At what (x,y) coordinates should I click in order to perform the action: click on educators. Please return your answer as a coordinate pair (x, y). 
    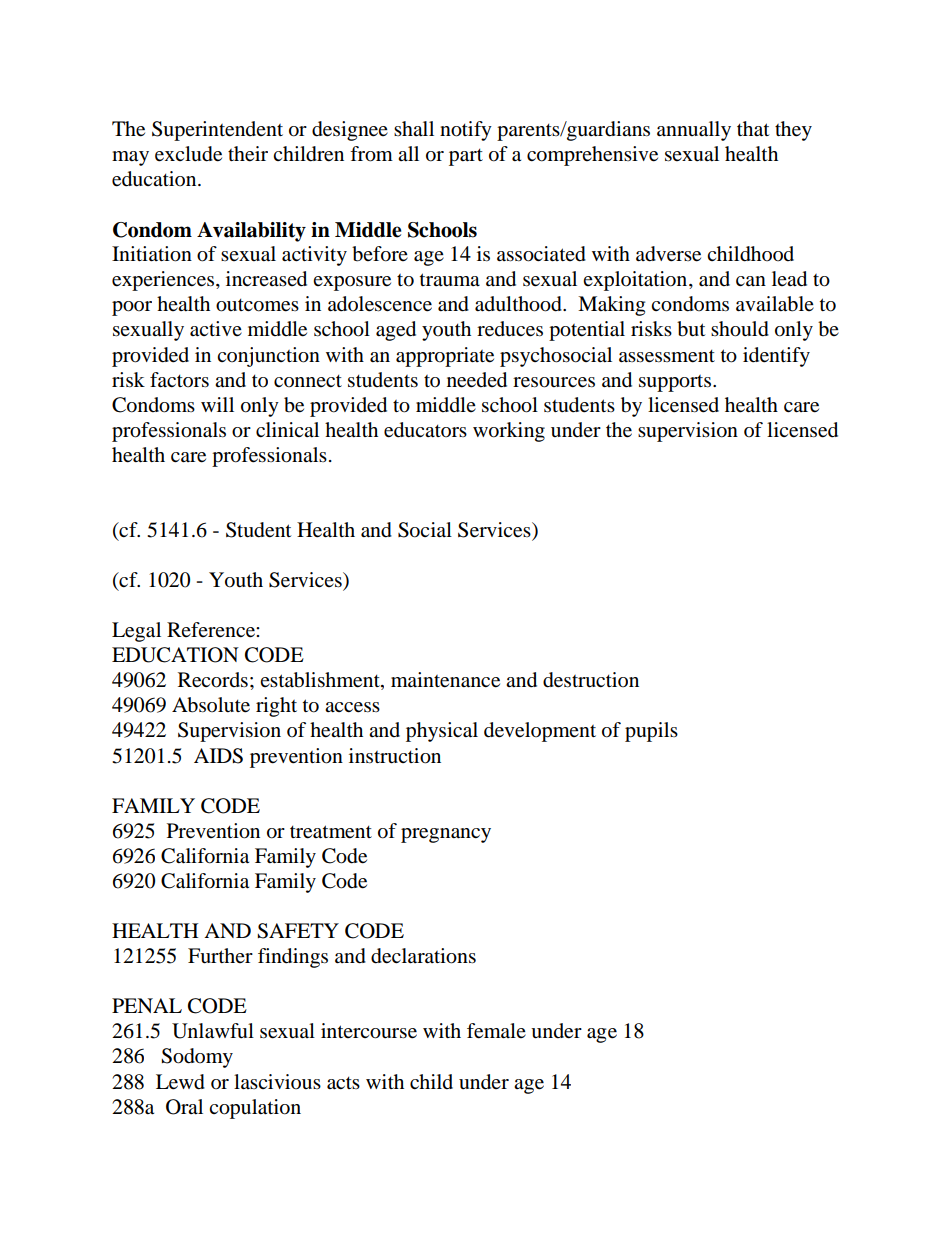
    Looking at the image, I should click on (425, 430).
